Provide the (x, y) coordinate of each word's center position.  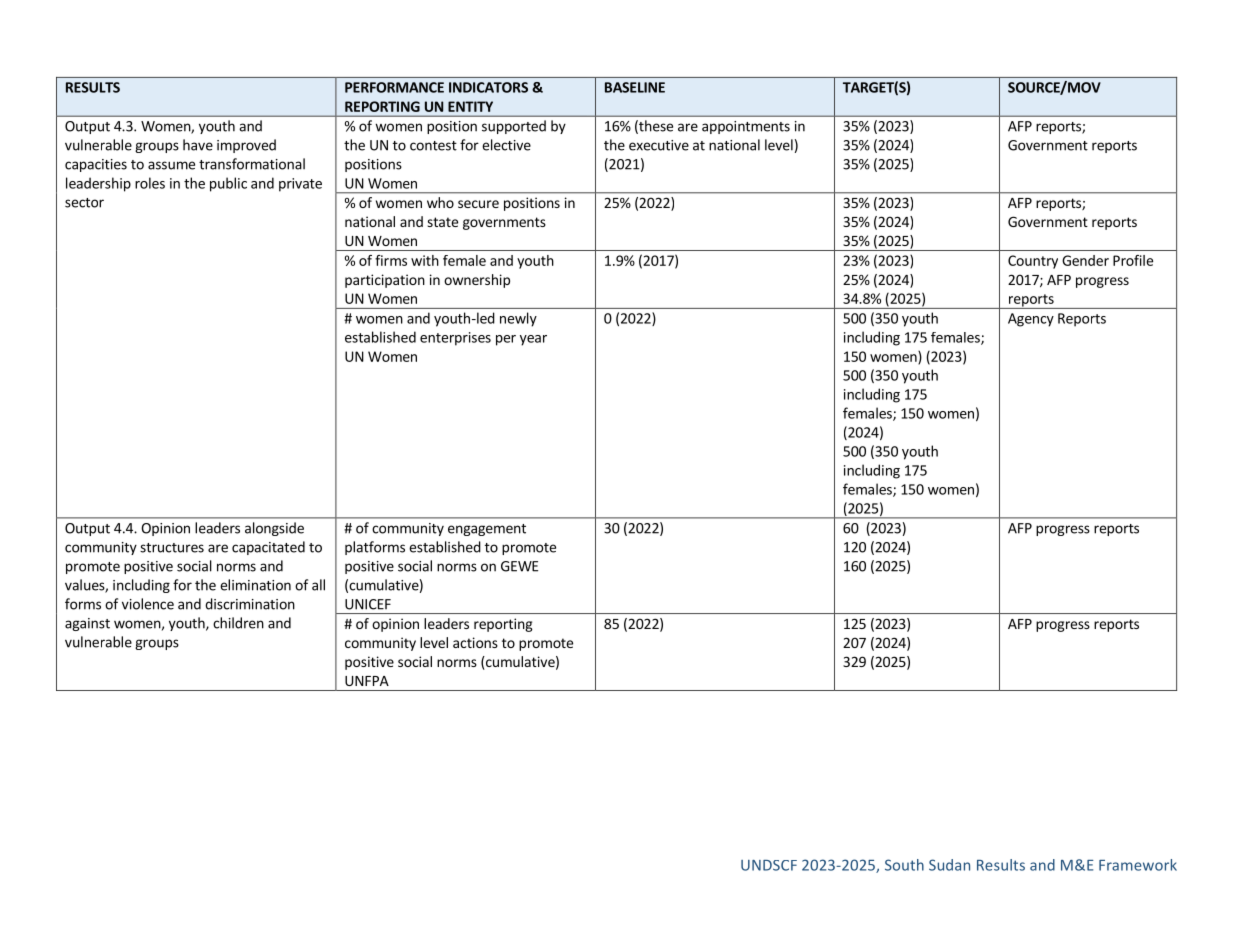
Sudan (949, 865)
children (238, 623)
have (198, 145)
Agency (1031, 320)
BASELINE (635, 87)
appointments (746, 127)
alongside (274, 529)
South (904, 865)
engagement (487, 530)
